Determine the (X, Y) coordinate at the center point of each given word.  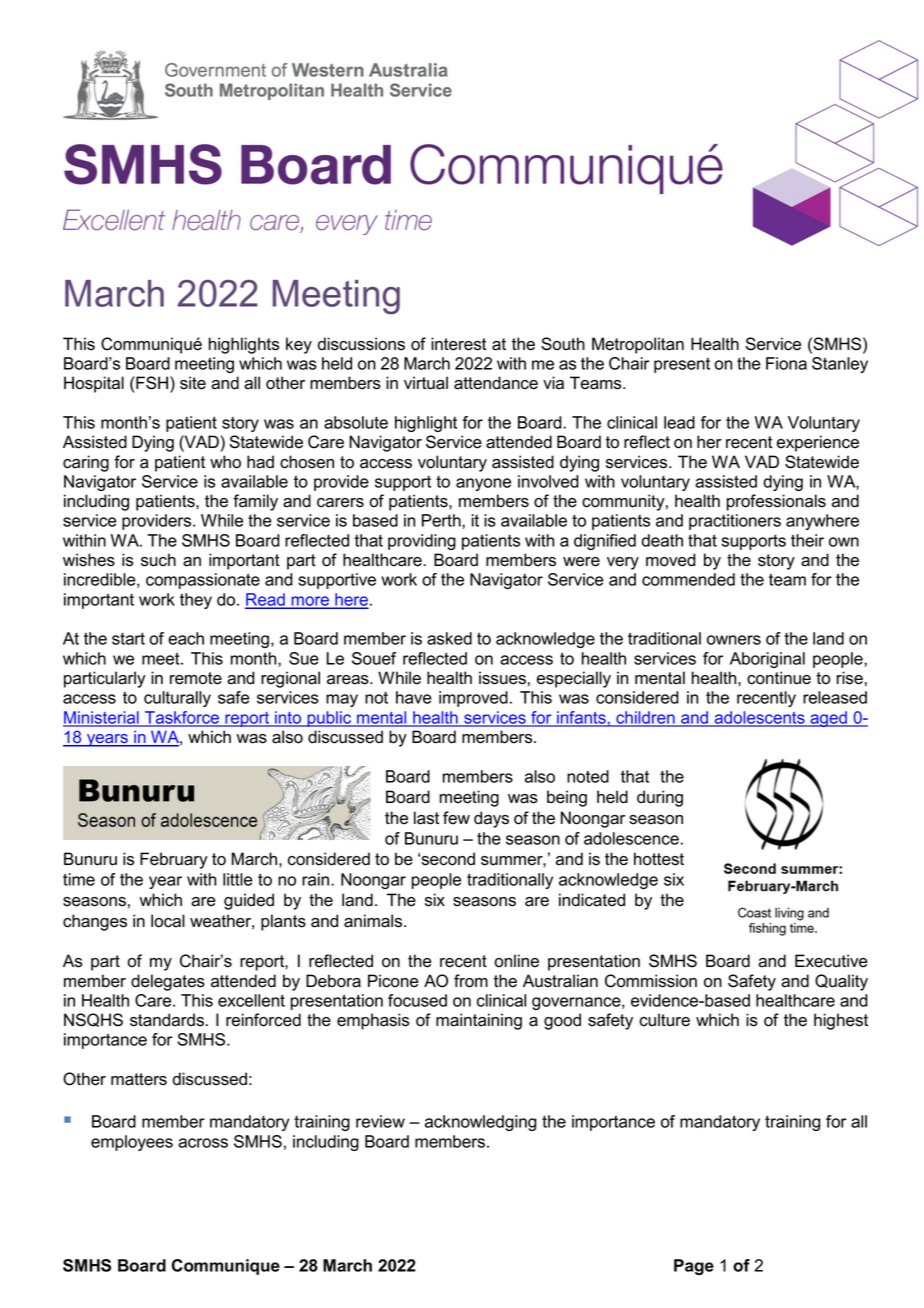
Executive (831, 961)
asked (449, 638)
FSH (152, 383)
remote (196, 678)
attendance (496, 383)
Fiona (786, 363)
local (168, 921)
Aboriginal (767, 660)
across (203, 1143)
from (471, 981)
